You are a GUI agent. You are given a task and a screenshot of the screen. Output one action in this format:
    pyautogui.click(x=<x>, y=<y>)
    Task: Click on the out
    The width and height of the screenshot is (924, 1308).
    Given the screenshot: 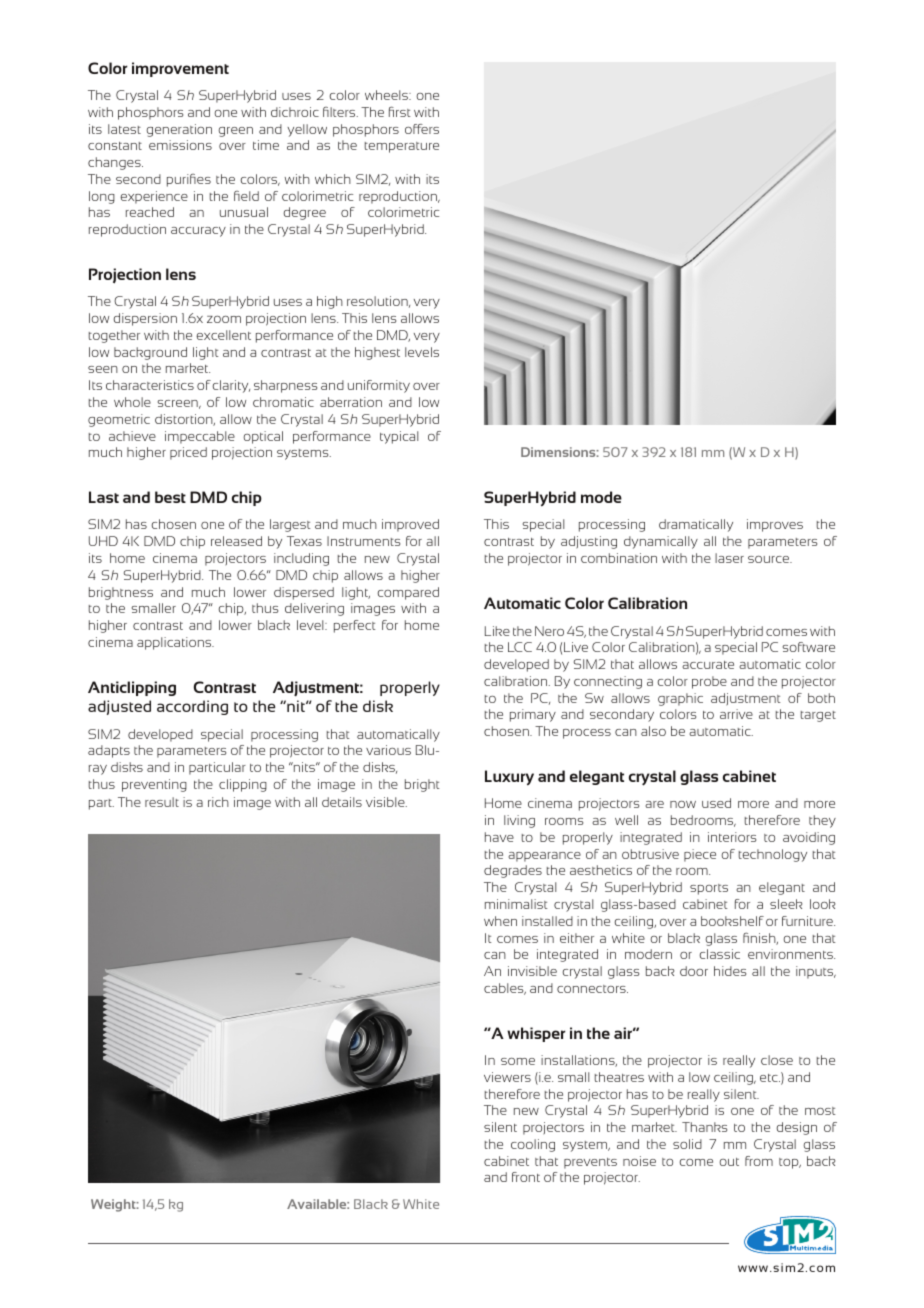 What is the action you would take?
    pyautogui.click(x=729, y=1162)
